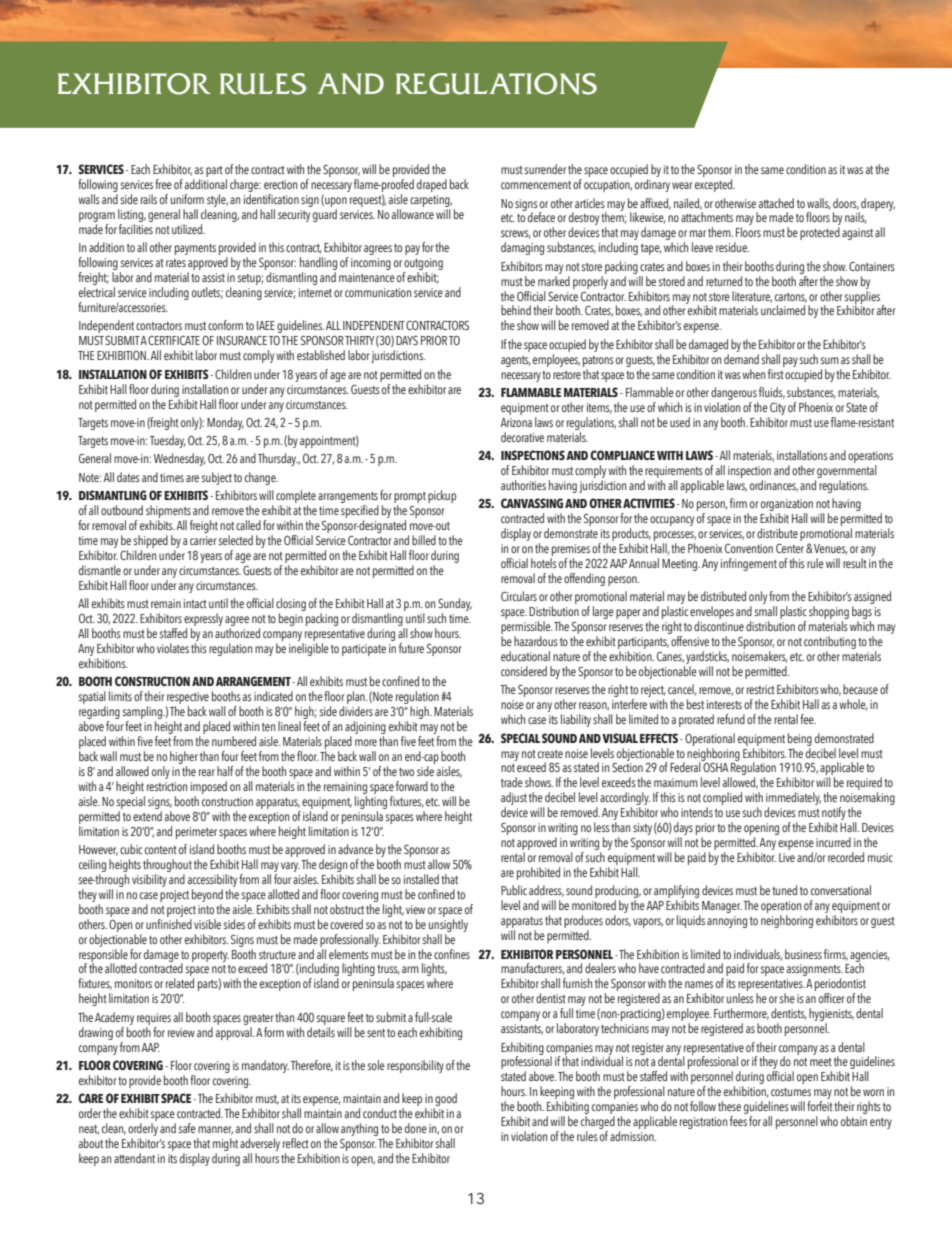 The height and width of the document is (1233, 952). What do you see at coordinates (445, 1101) in the document?
I see `good` at bounding box center [445, 1101].
